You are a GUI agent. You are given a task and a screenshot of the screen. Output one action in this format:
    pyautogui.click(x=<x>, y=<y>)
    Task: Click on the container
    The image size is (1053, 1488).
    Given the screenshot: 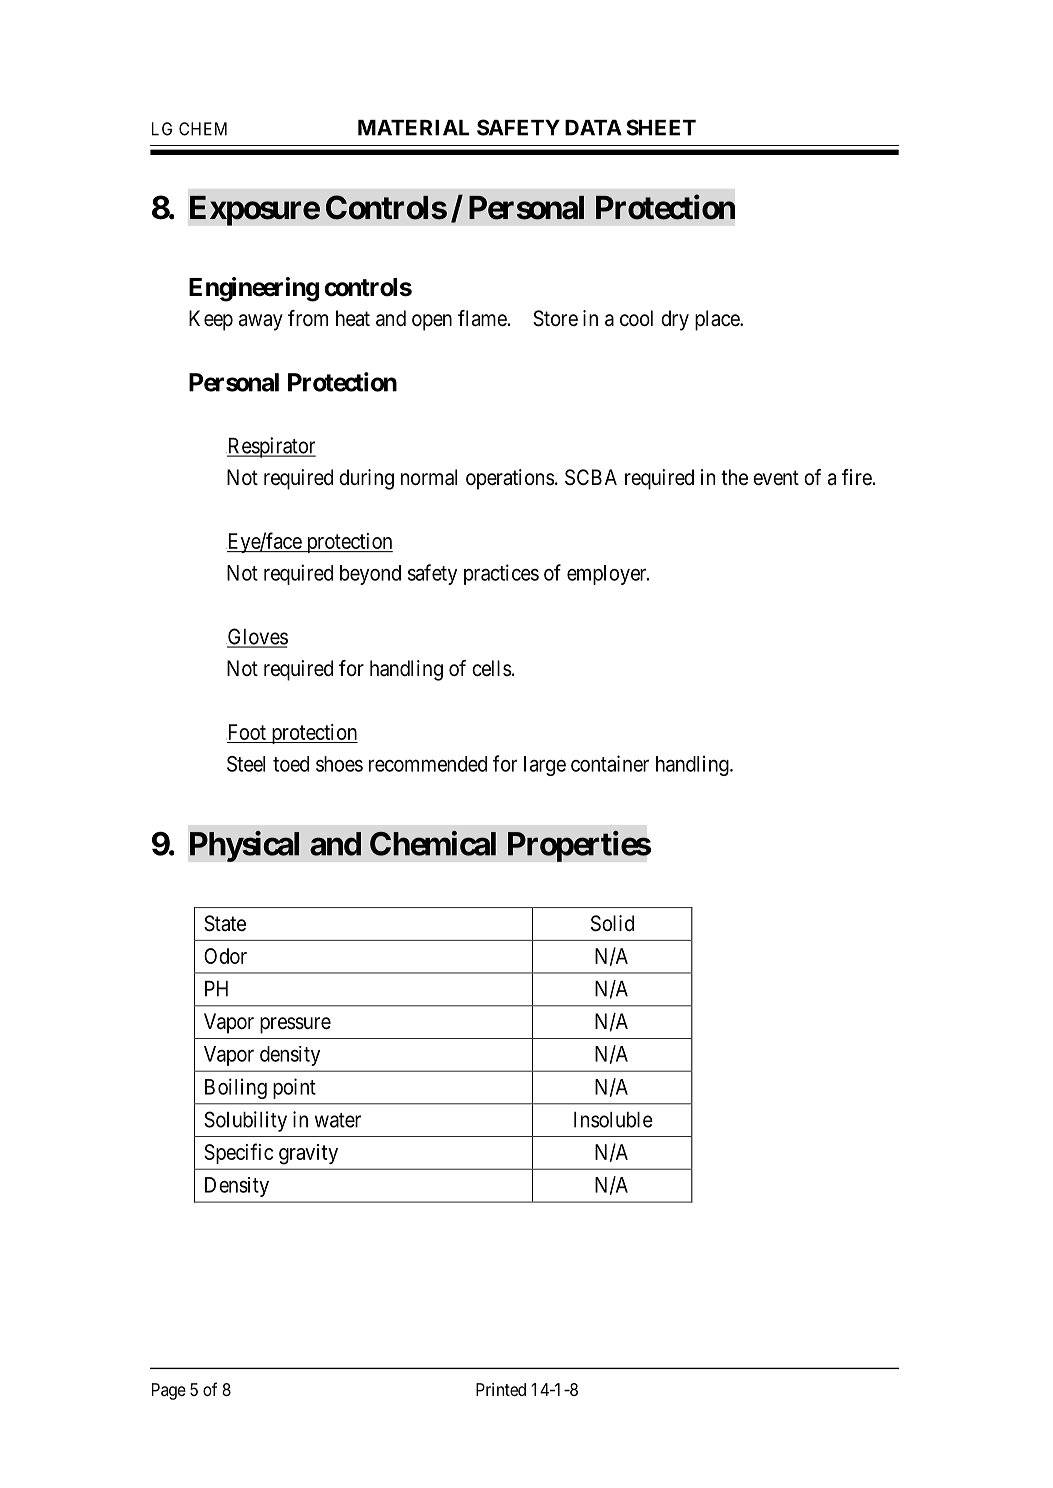 What is the action you would take?
    pyautogui.click(x=610, y=763)
